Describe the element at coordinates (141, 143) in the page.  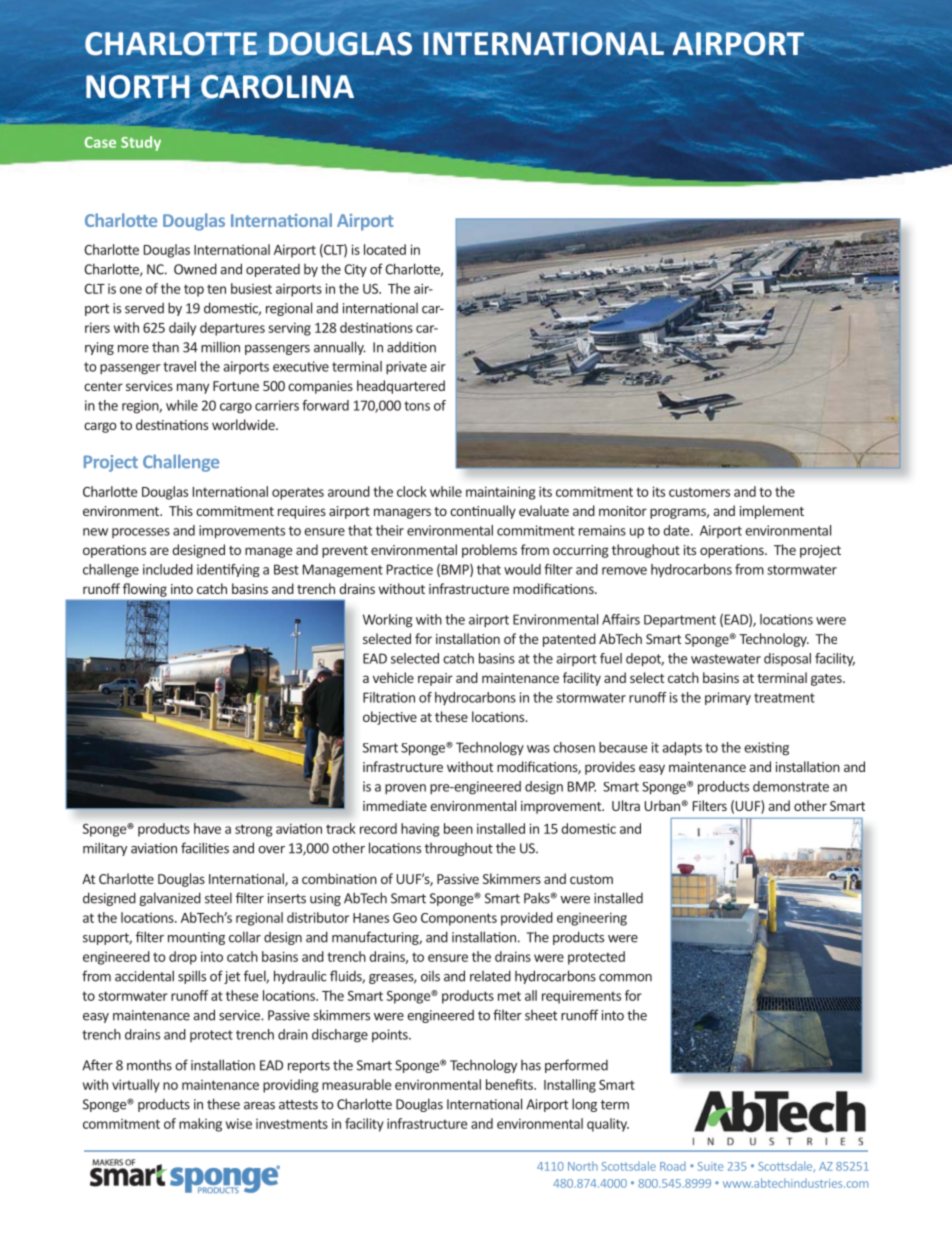
I see `Study` at that location.
